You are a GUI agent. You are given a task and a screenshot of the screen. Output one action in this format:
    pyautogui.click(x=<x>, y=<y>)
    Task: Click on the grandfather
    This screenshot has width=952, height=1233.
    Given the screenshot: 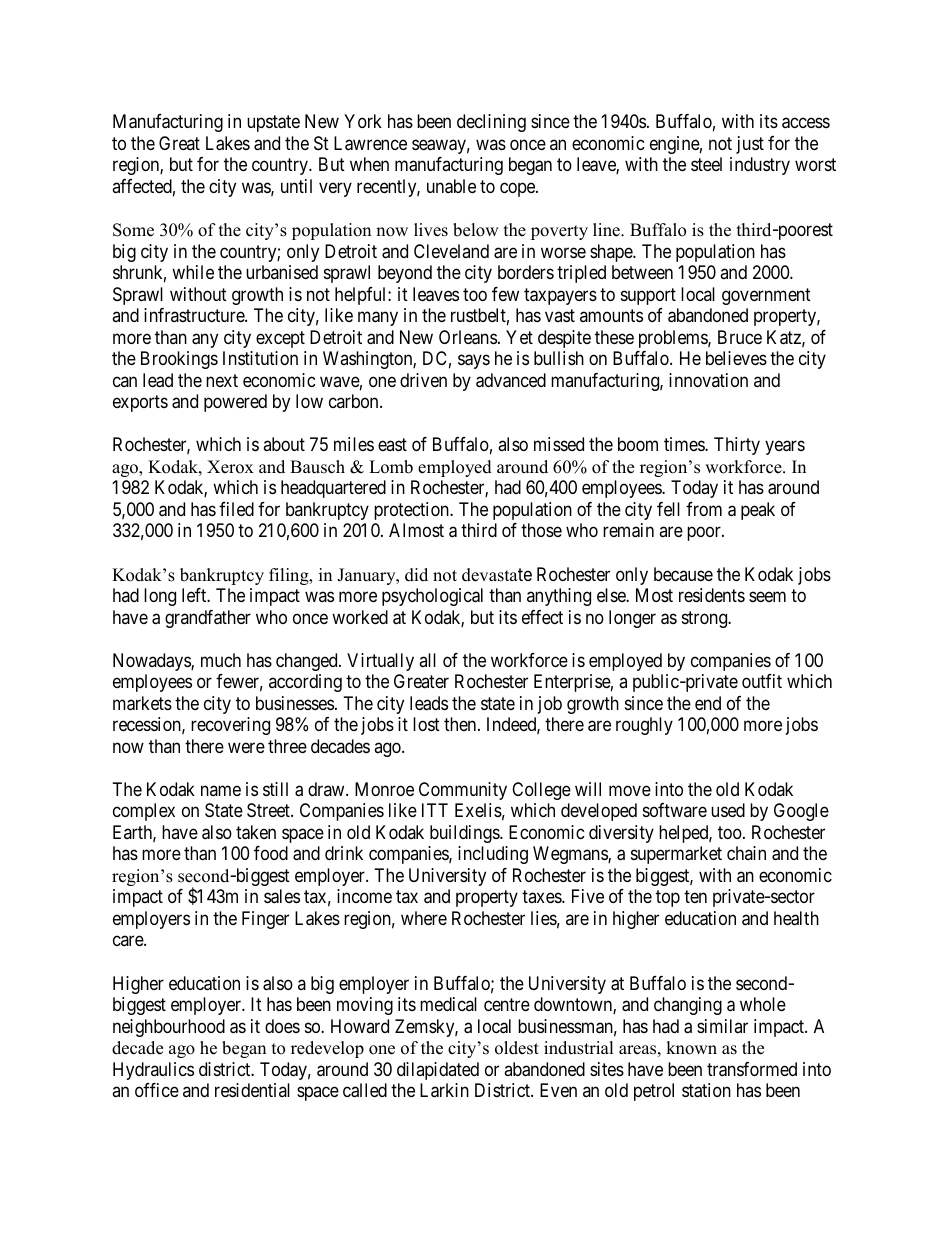 What is the action you would take?
    pyautogui.click(x=208, y=619)
